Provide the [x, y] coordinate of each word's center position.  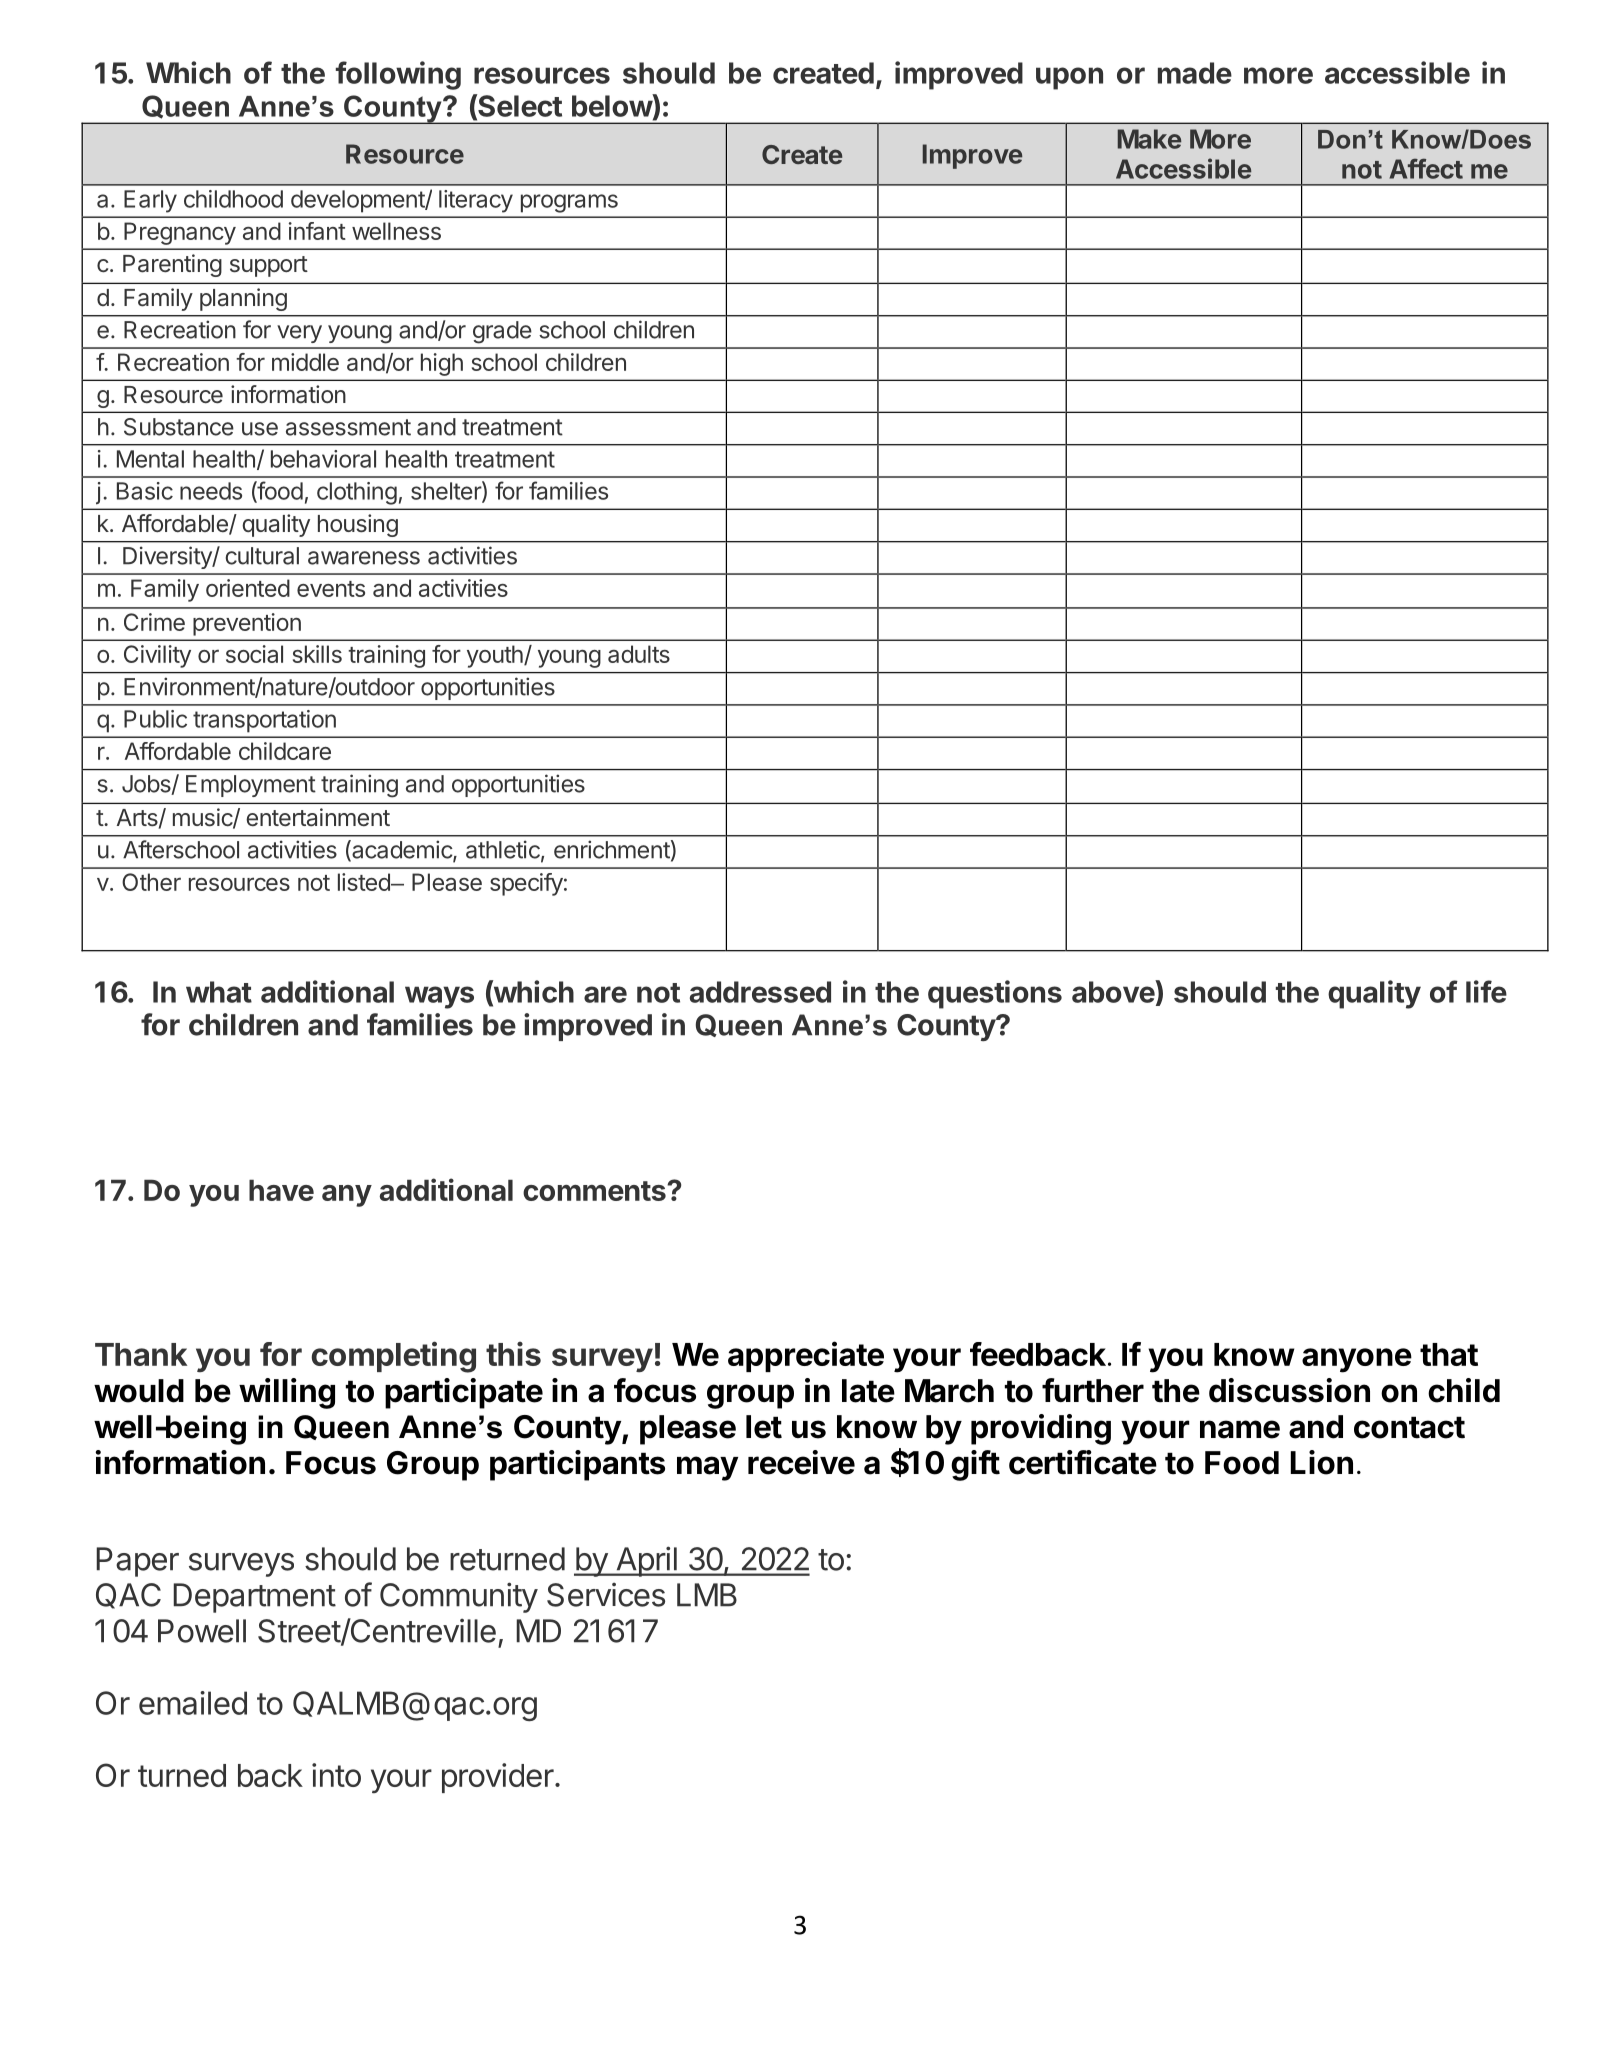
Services [606, 1595]
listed [365, 882]
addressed [760, 992]
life [1486, 991]
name [1240, 1429]
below [612, 105]
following [398, 75]
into [336, 1775]
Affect [1426, 168]
